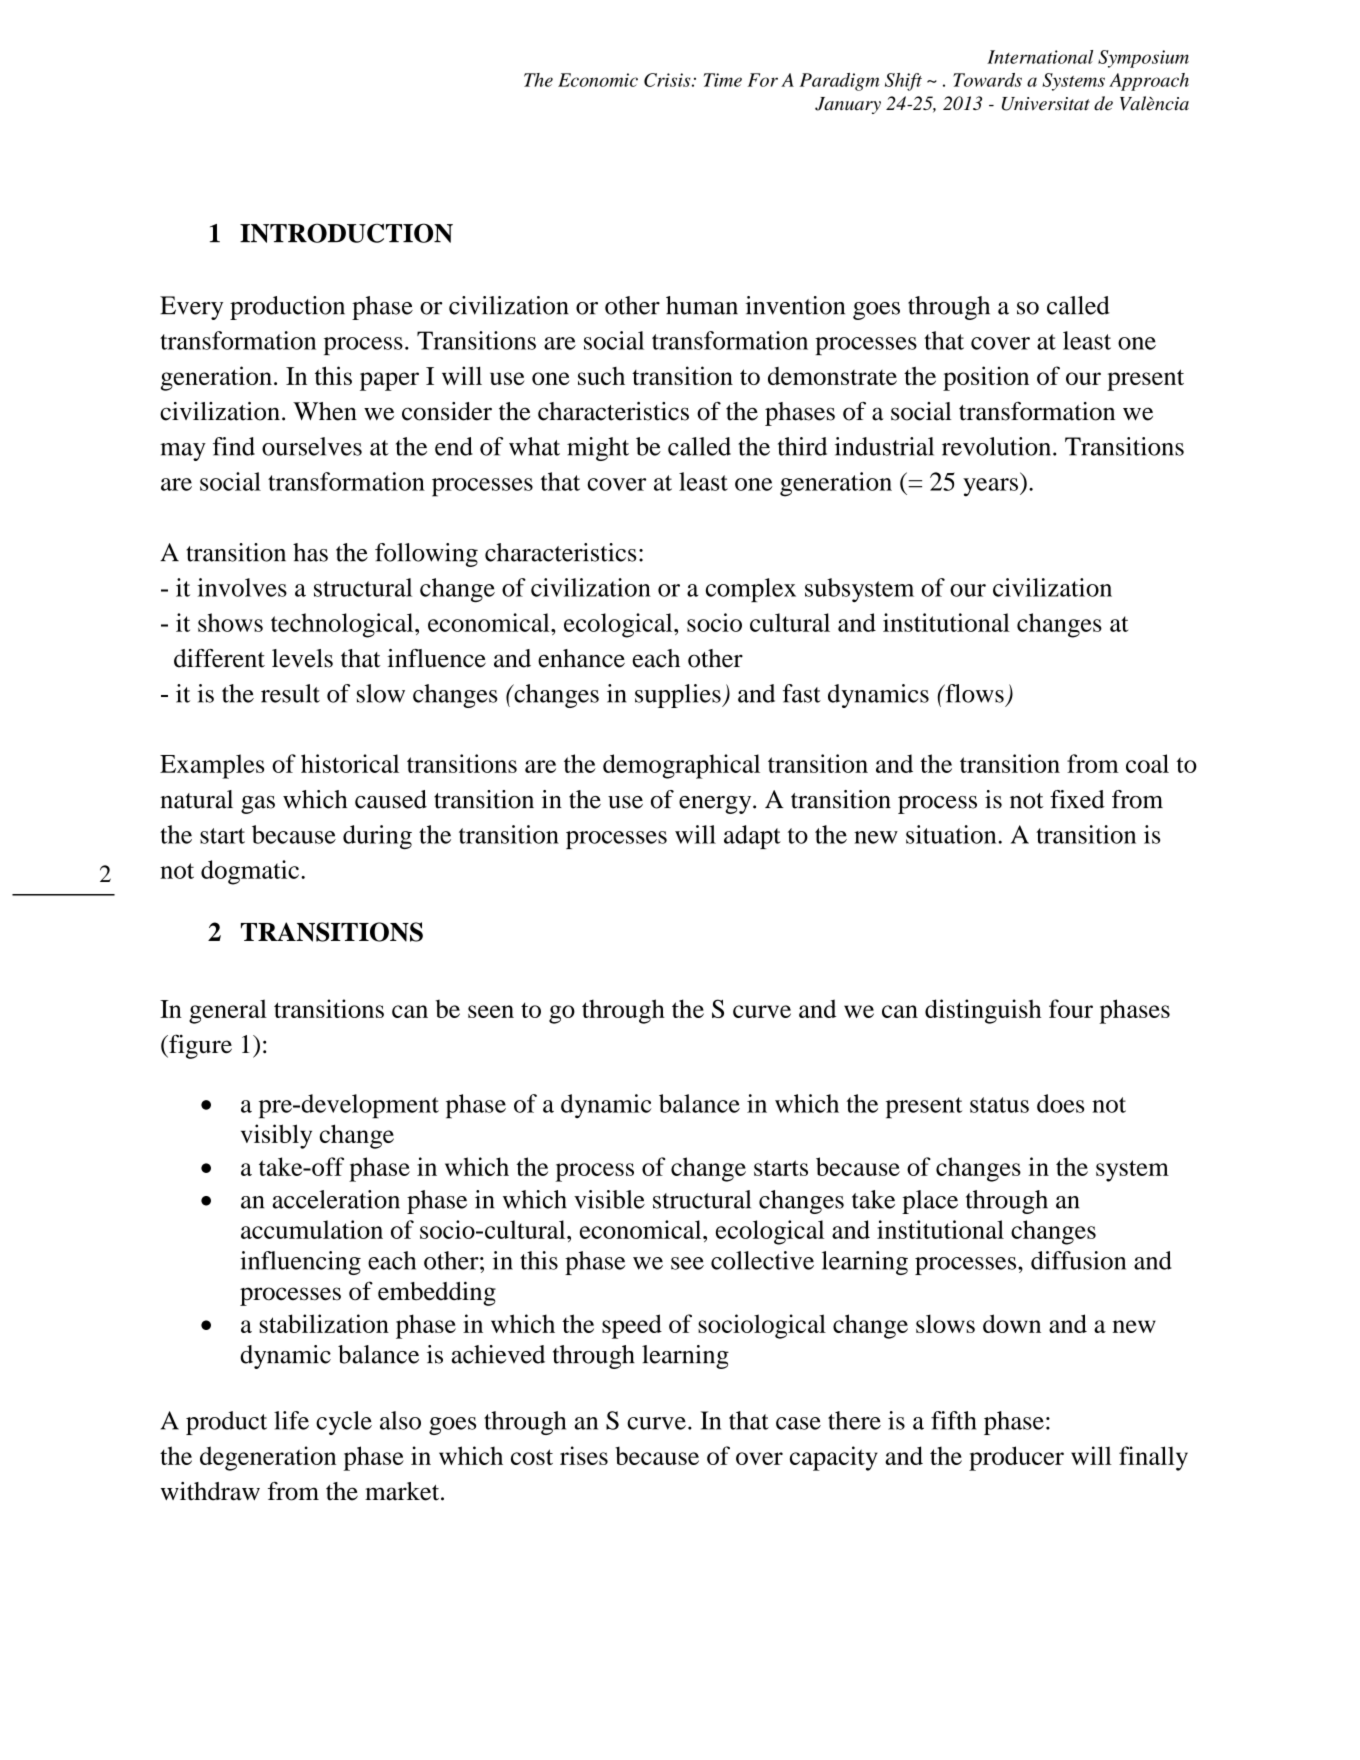  What do you see at coordinates (350, 763) in the screenshot?
I see `historical` at bounding box center [350, 763].
